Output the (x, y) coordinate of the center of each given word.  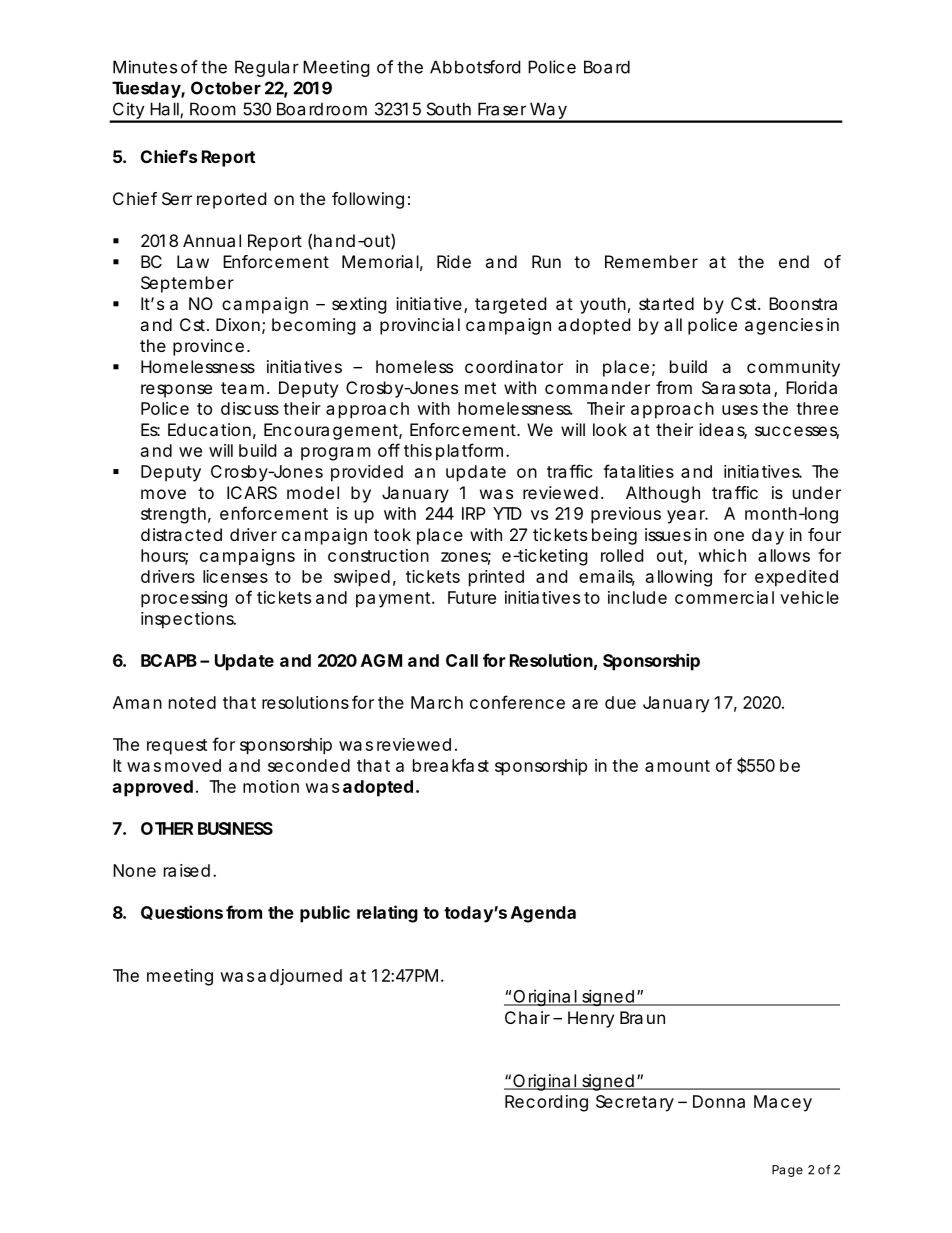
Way (548, 112)
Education (209, 429)
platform (469, 452)
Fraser (502, 109)
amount (677, 766)
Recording (546, 1103)
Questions (182, 912)
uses (740, 410)
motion (271, 786)
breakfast (451, 765)
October (226, 88)
